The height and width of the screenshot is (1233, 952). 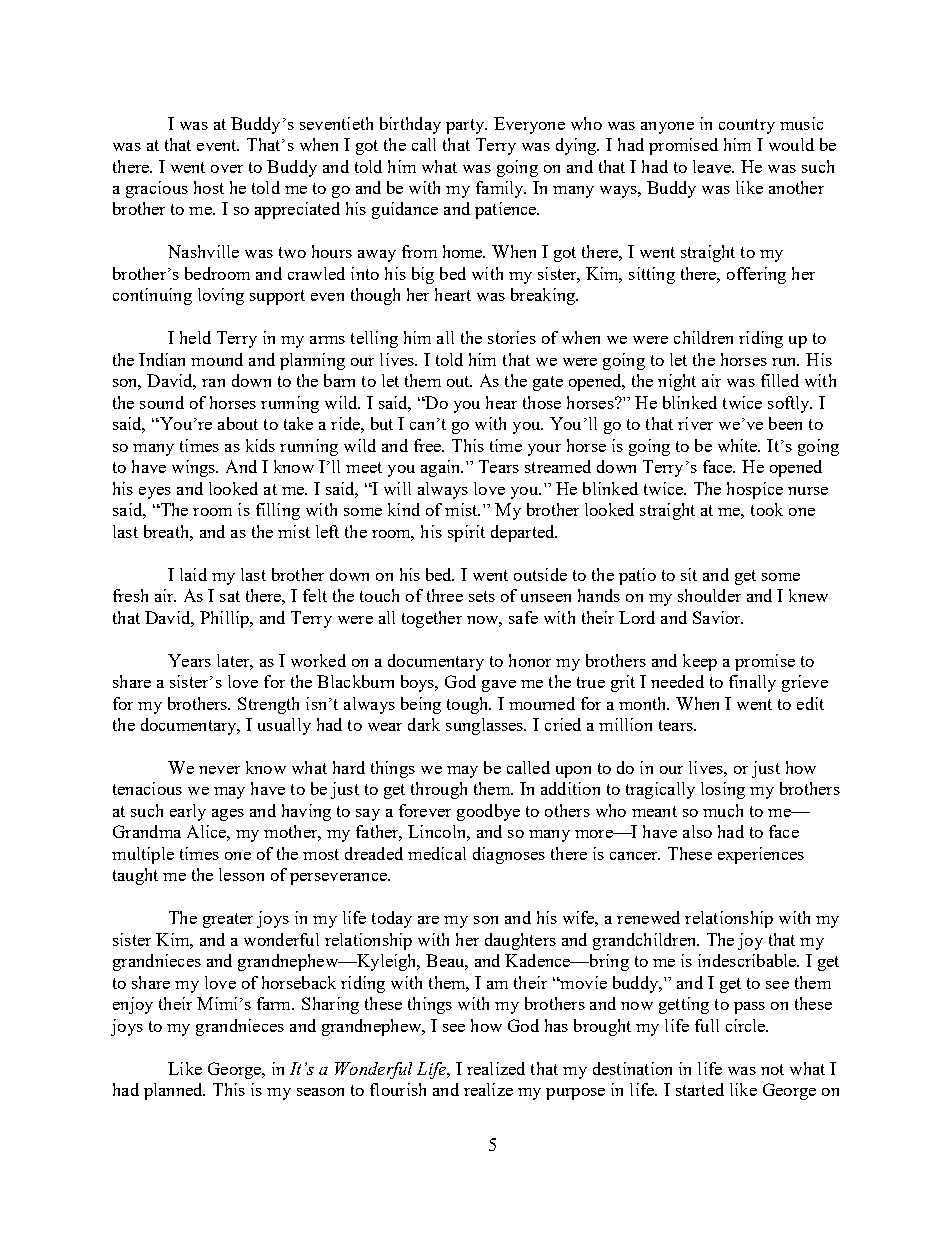 What do you see at coordinates (466, 126) in the screenshot?
I see `party` at bounding box center [466, 126].
